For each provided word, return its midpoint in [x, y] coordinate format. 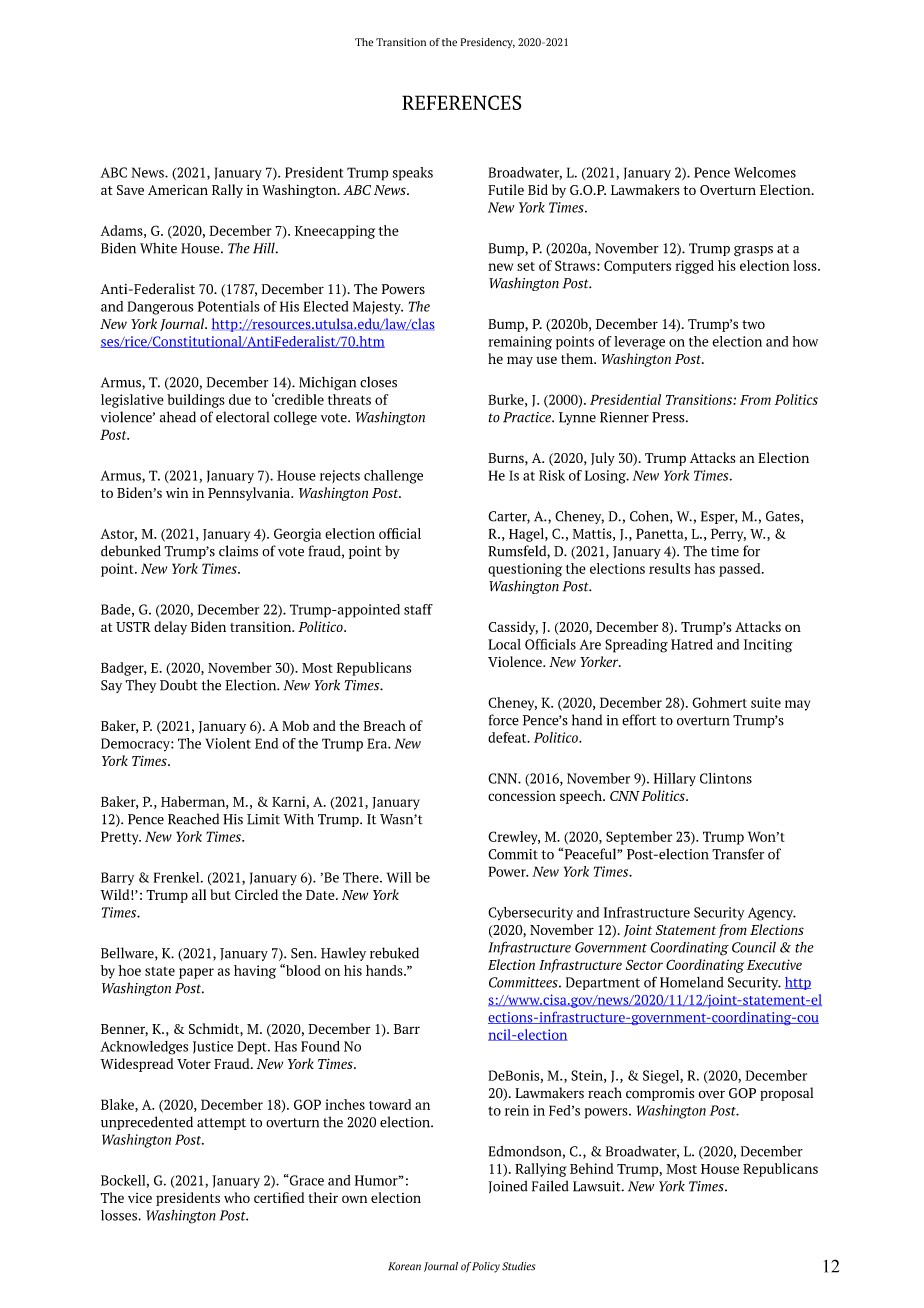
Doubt [179, 685]
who [237, 1197]
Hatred [692, 644]
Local [504, 644]
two [753, 324]
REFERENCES [461, 102]
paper [196, 973]
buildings [196, 401]
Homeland [692, 982]
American [178, 190]
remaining [520, 343]
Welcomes [765, 172]
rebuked [394, 953]
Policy [486, 1267]
